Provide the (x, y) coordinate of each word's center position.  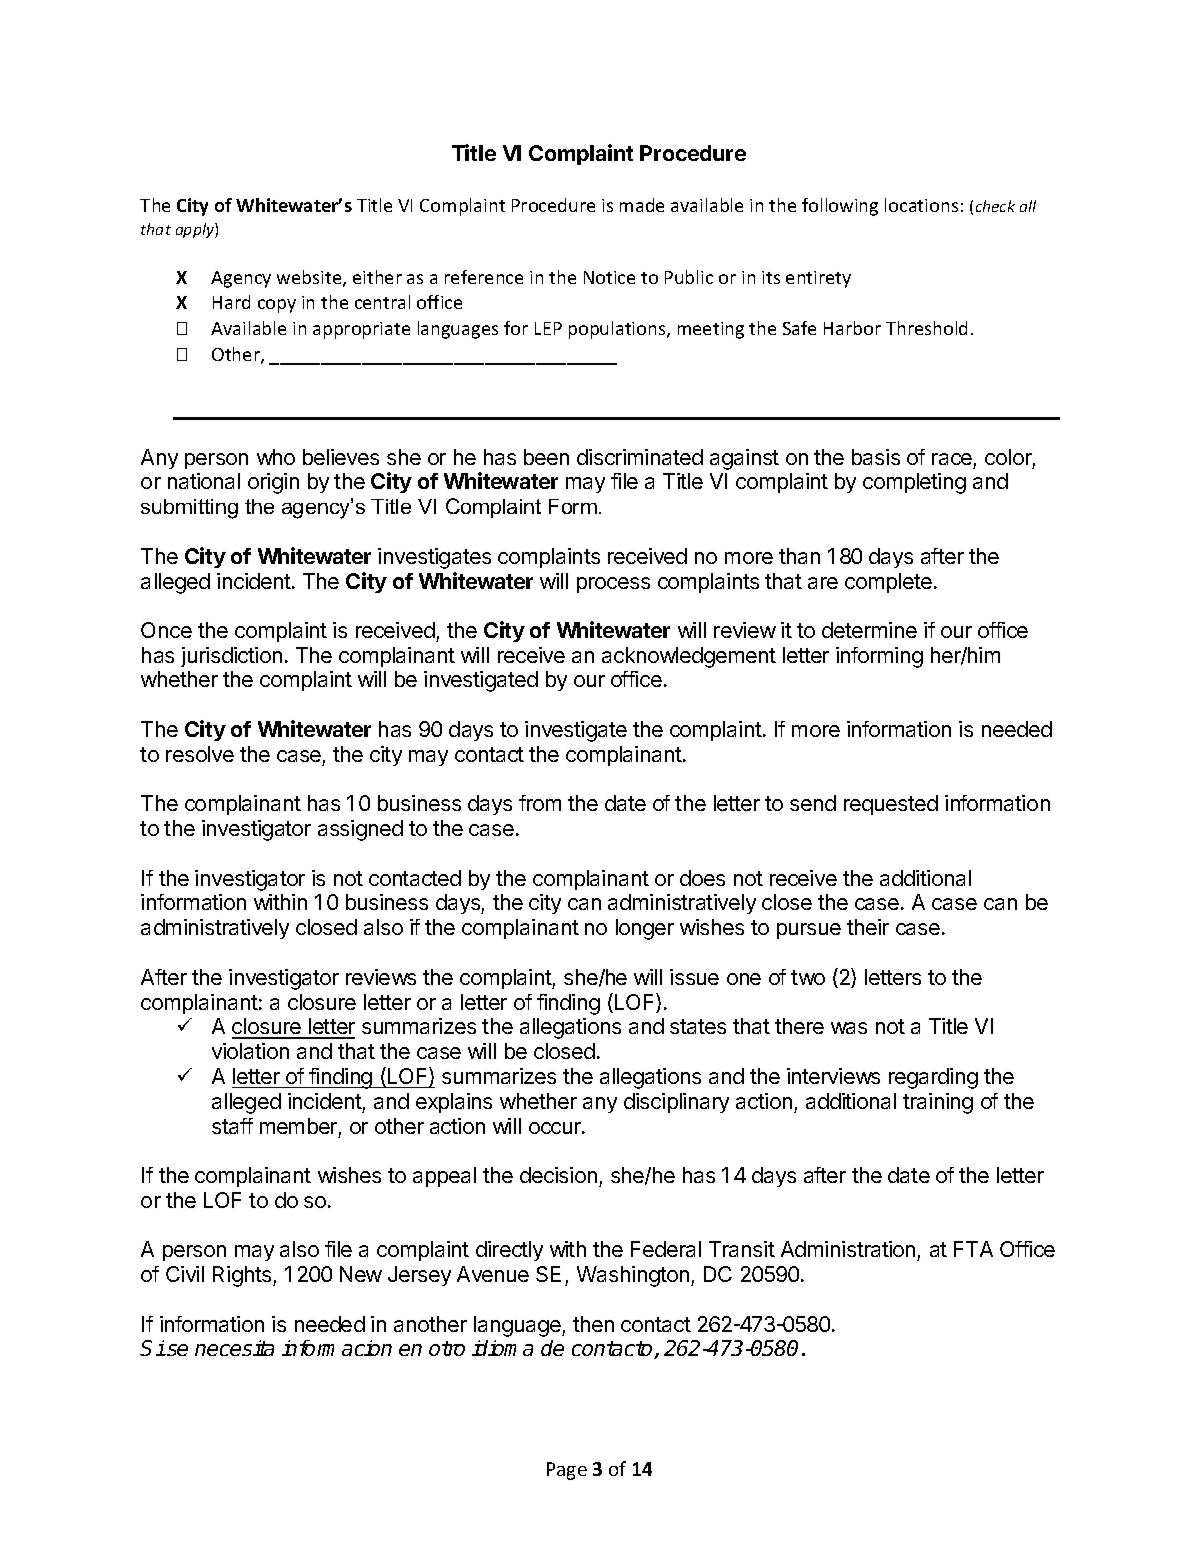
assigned (360, 830)
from (540, 803)
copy (277, 306)
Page (567, 1471)
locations (921, 205)
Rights (243, 1276)
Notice (609, 277)
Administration (849, 1251)
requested (891, 805)
